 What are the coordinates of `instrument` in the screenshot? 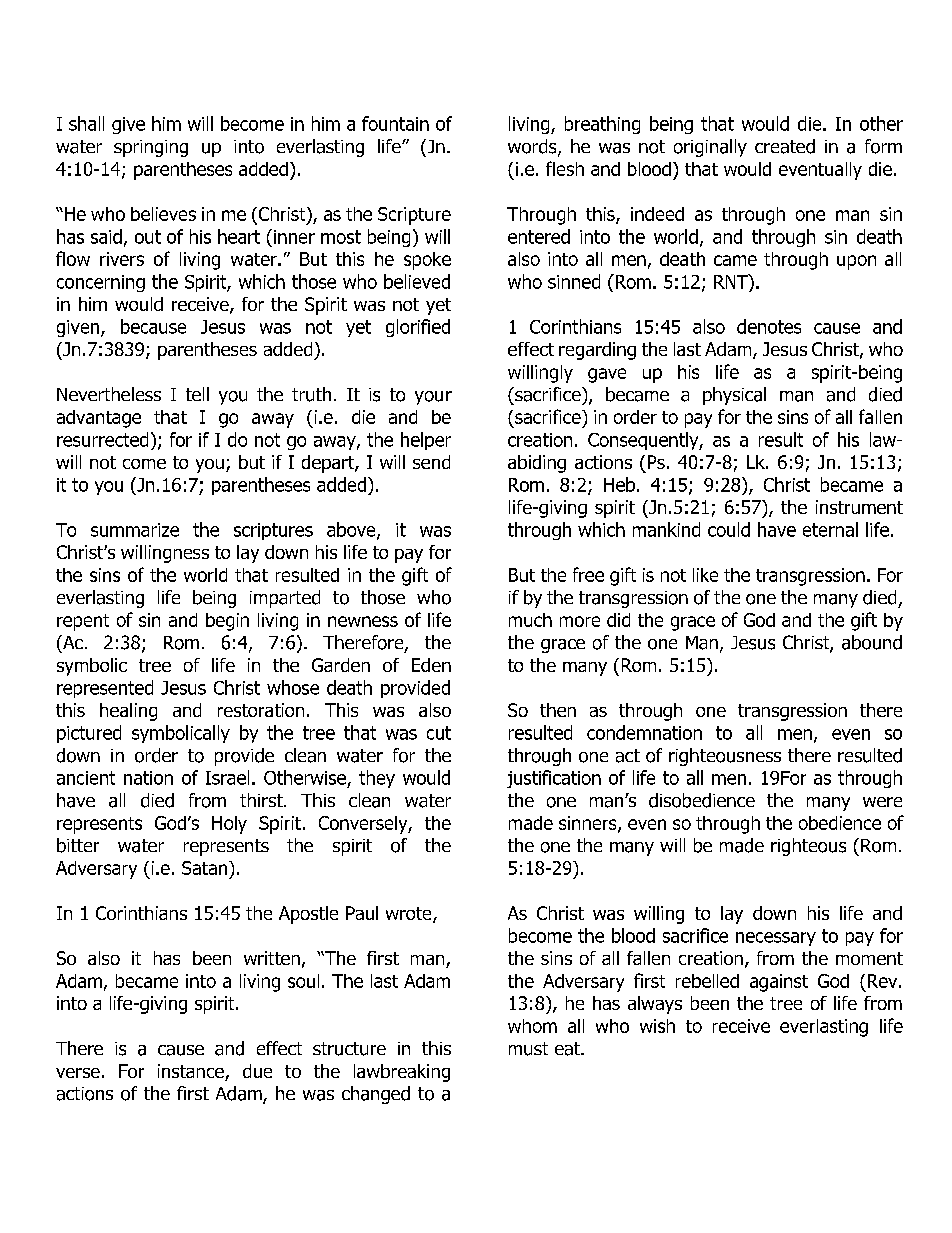 It's located at (859, 507).
